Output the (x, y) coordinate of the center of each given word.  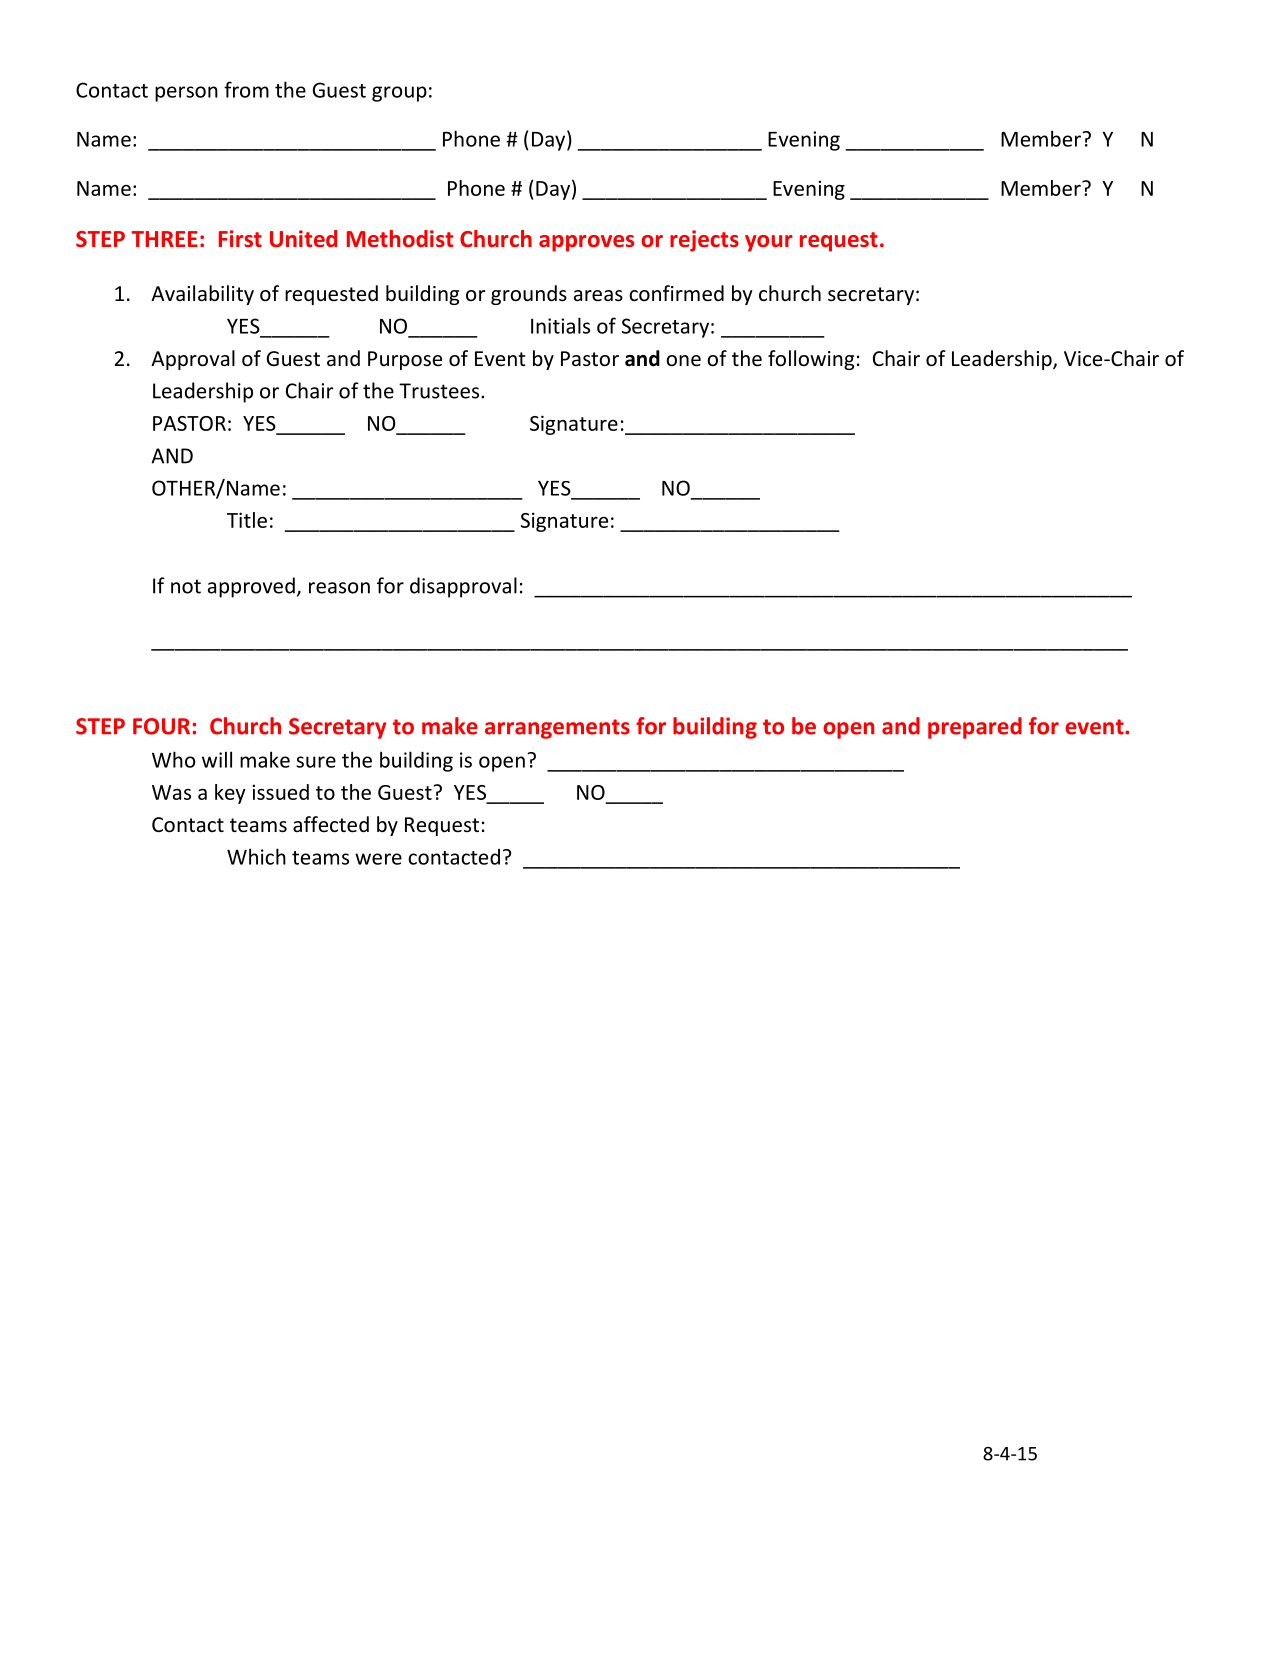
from (246, 89)
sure (316, 762)
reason (339, 588)
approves (586, 243)
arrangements (557, 729)
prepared (975, 728)
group (399, 94)
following (811, 360)
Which (256, 856)
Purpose (405, 360)
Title (247, 520)
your (769, 243)
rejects (704, 241)
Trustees (440, 391)
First (240, 238)
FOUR (161, 726)
